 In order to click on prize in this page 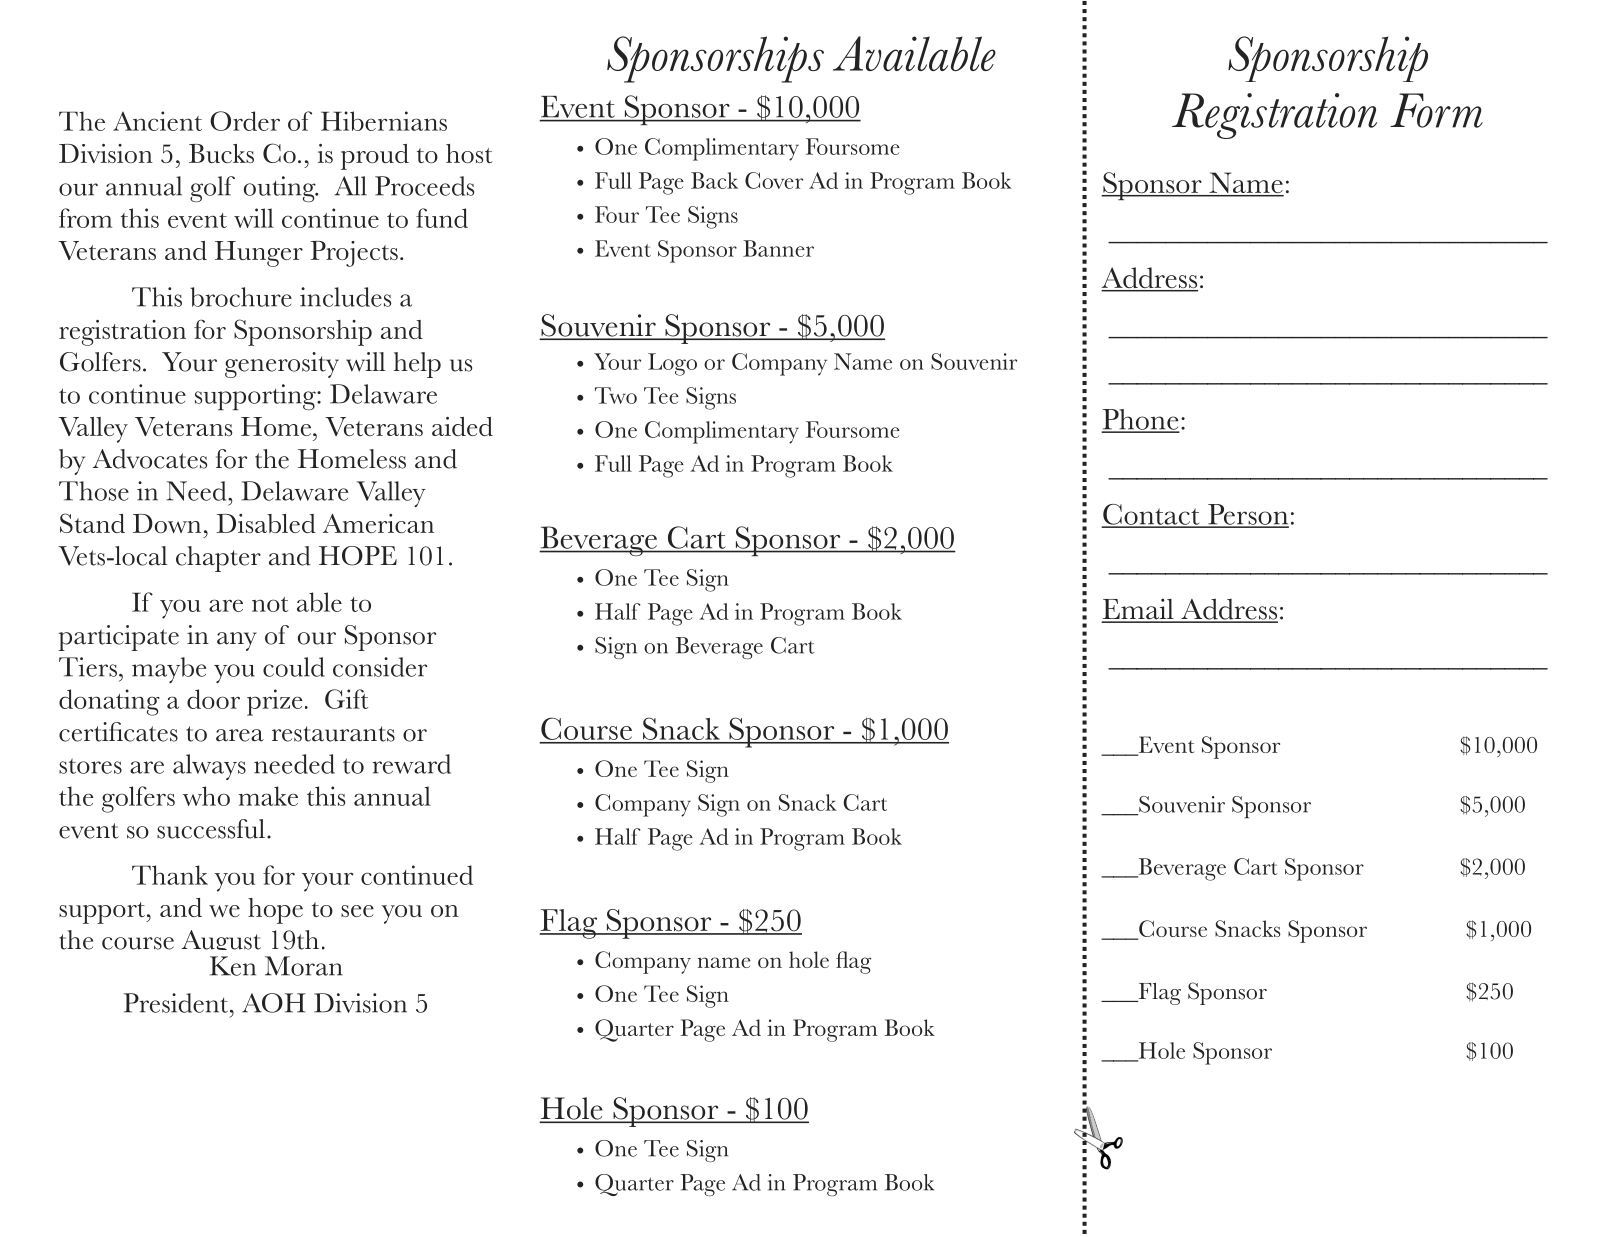, I will do `click(274, 702)`.
